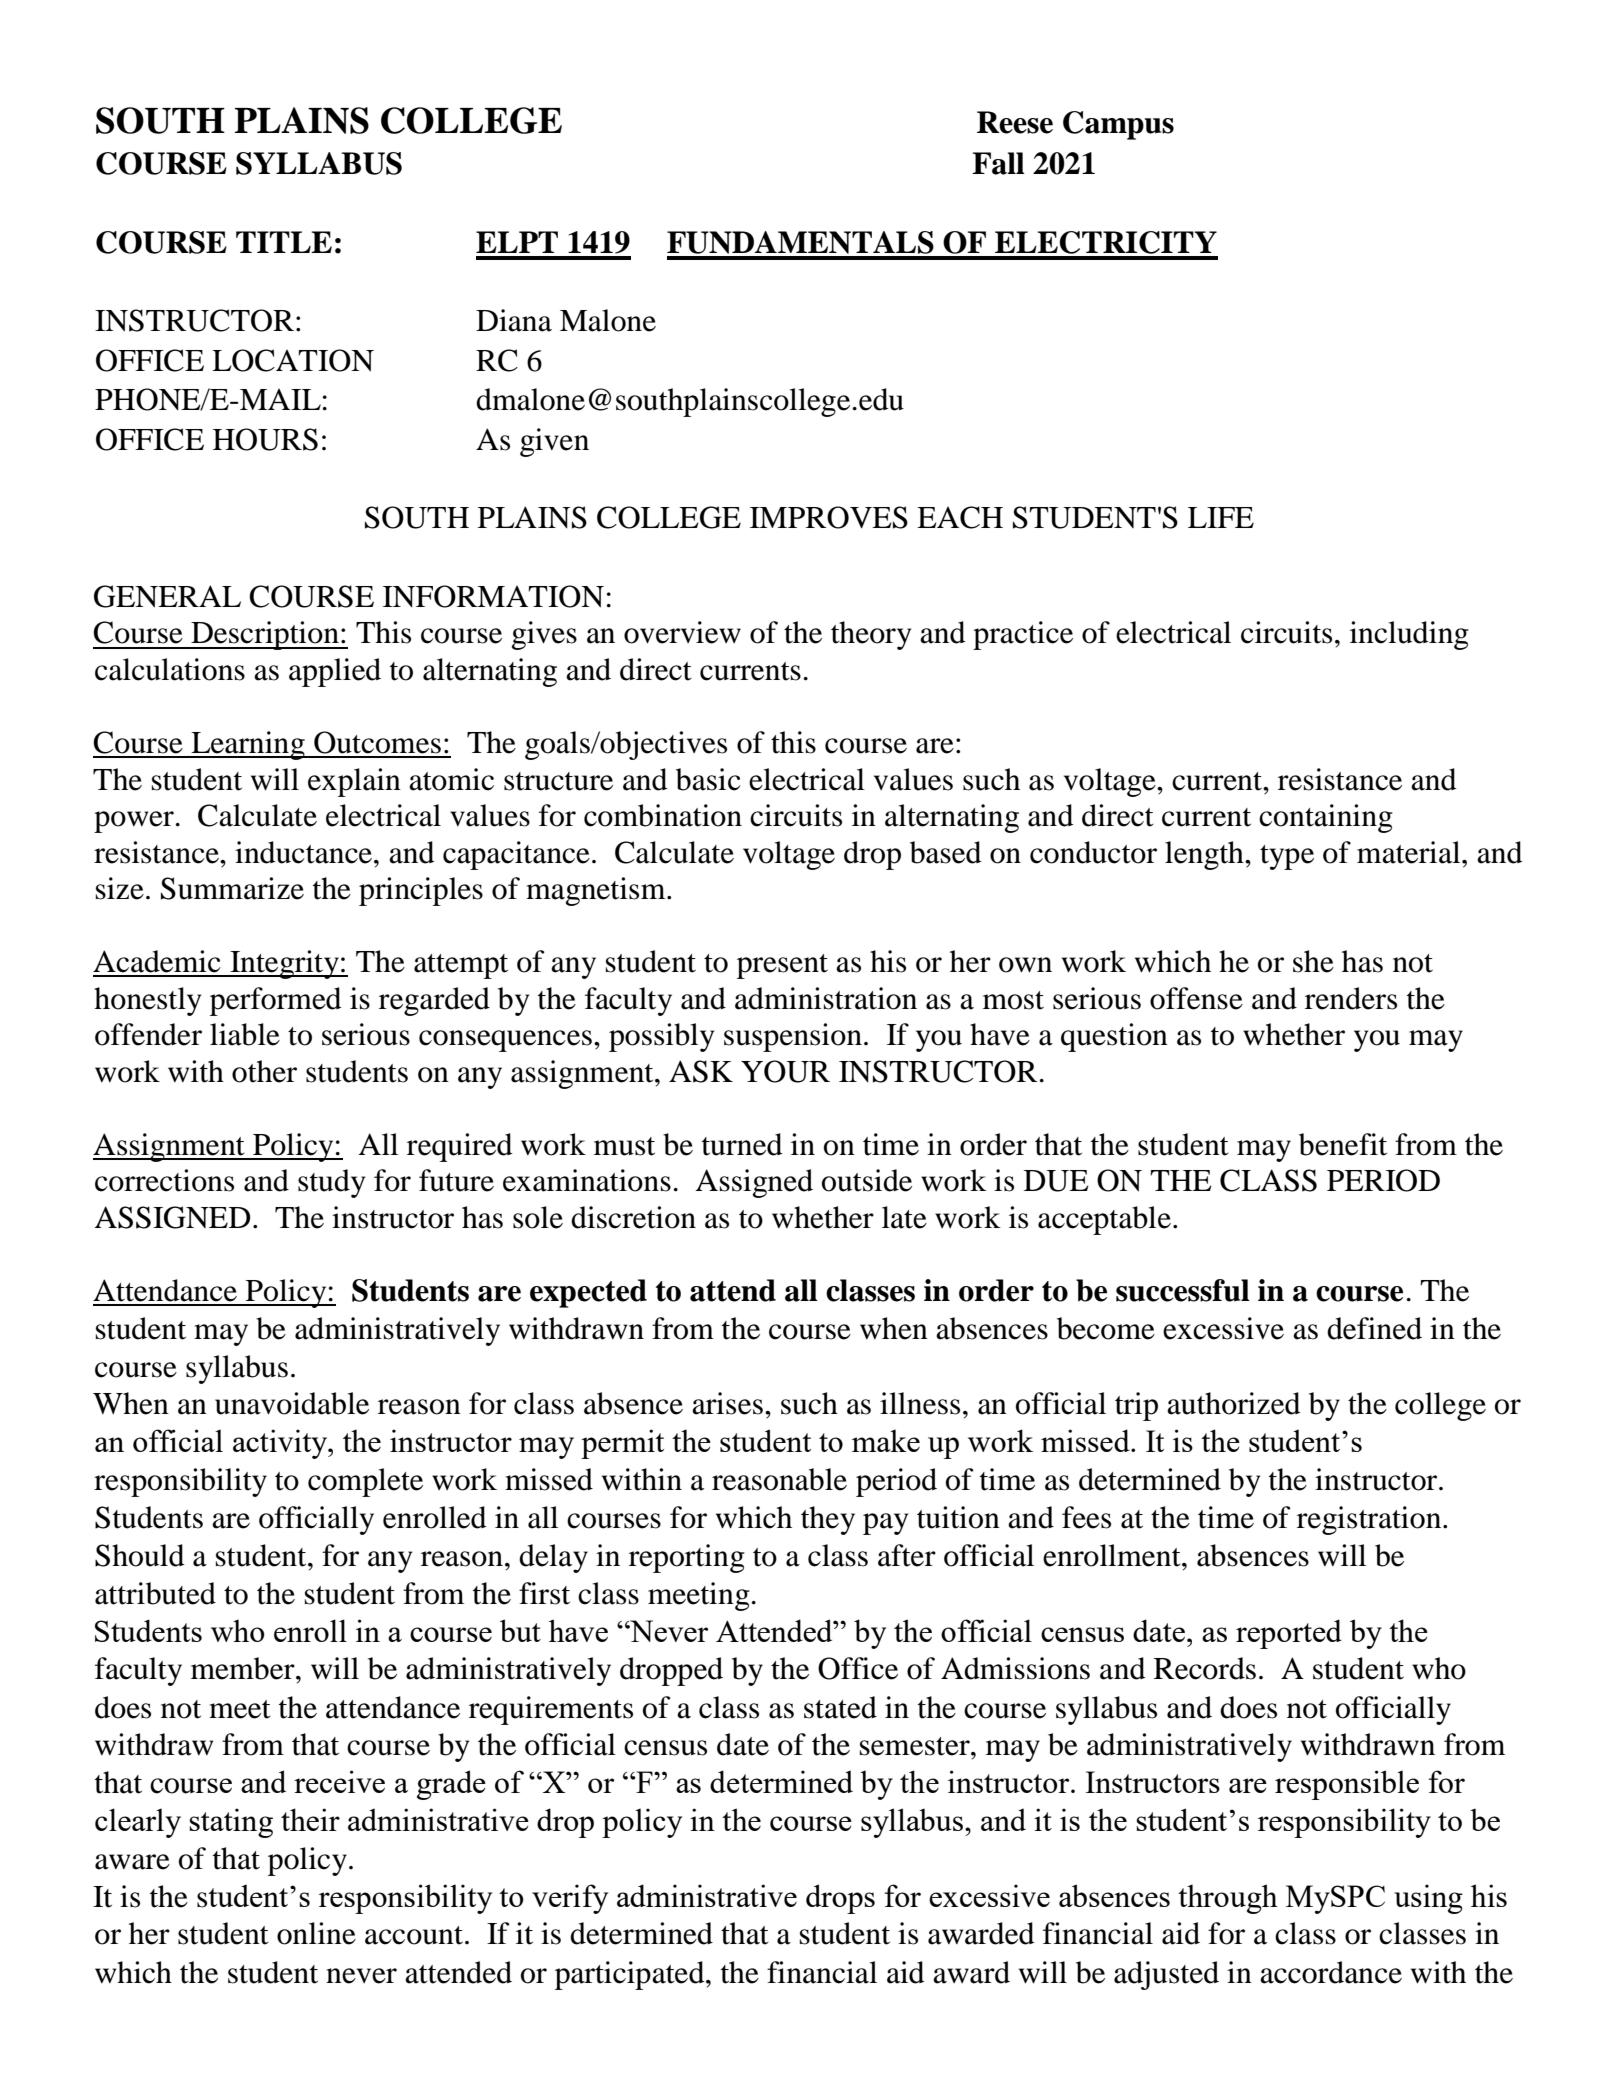 Image resolution: width=1619 pixels, height=2095 pixels. I want to click on Fall, so click(998, 163).
